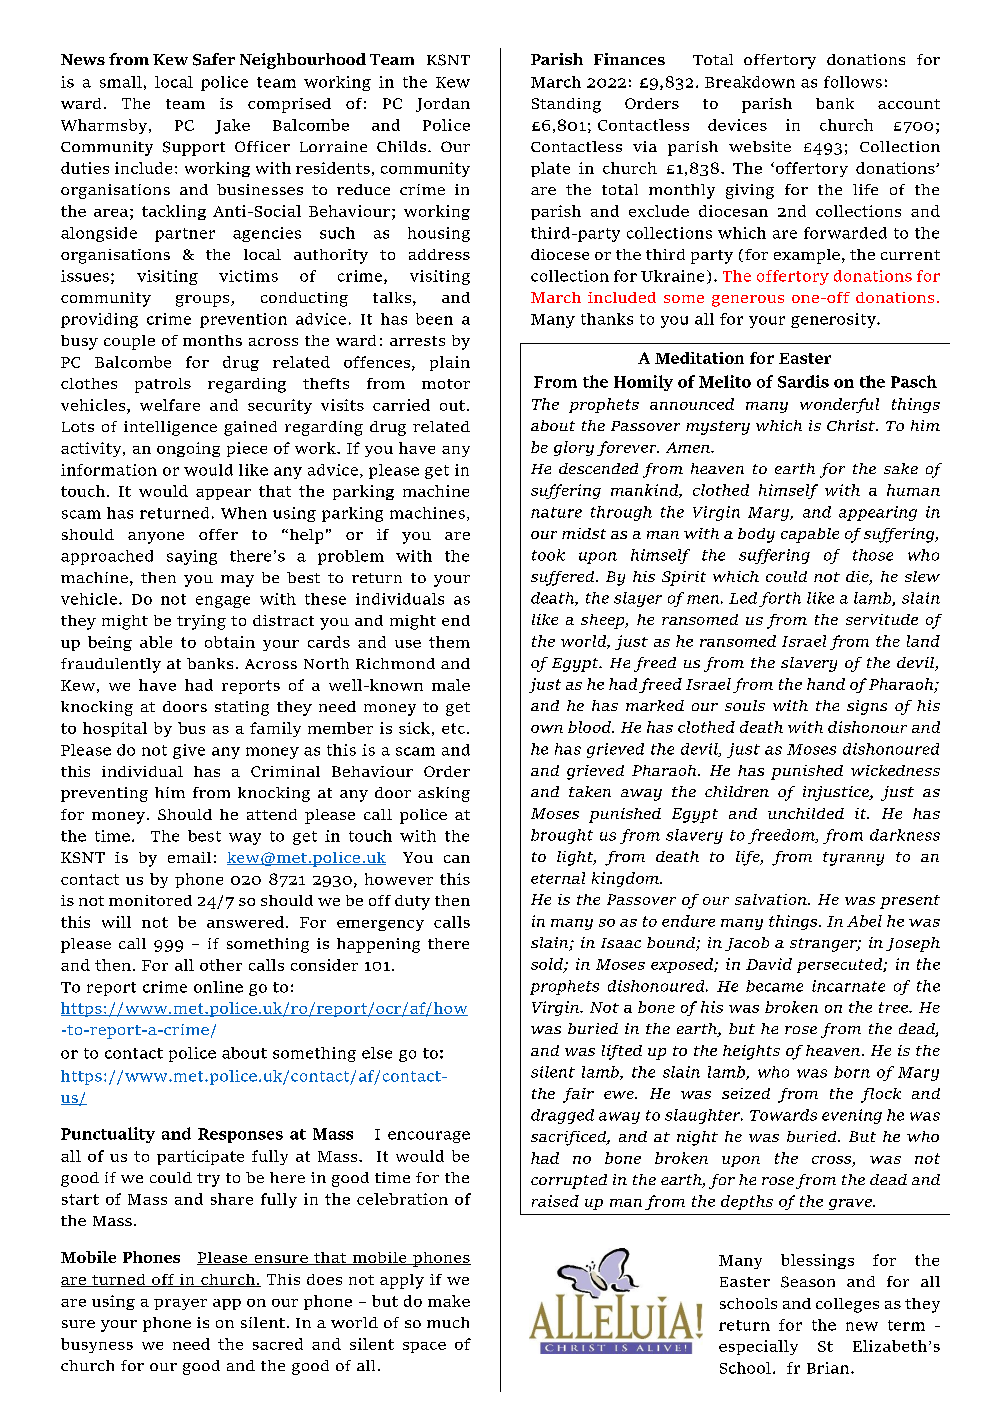 Image resolution: width=1001 pixels, height=1415 pixels. I want to click on hand, so click(826, 684).
